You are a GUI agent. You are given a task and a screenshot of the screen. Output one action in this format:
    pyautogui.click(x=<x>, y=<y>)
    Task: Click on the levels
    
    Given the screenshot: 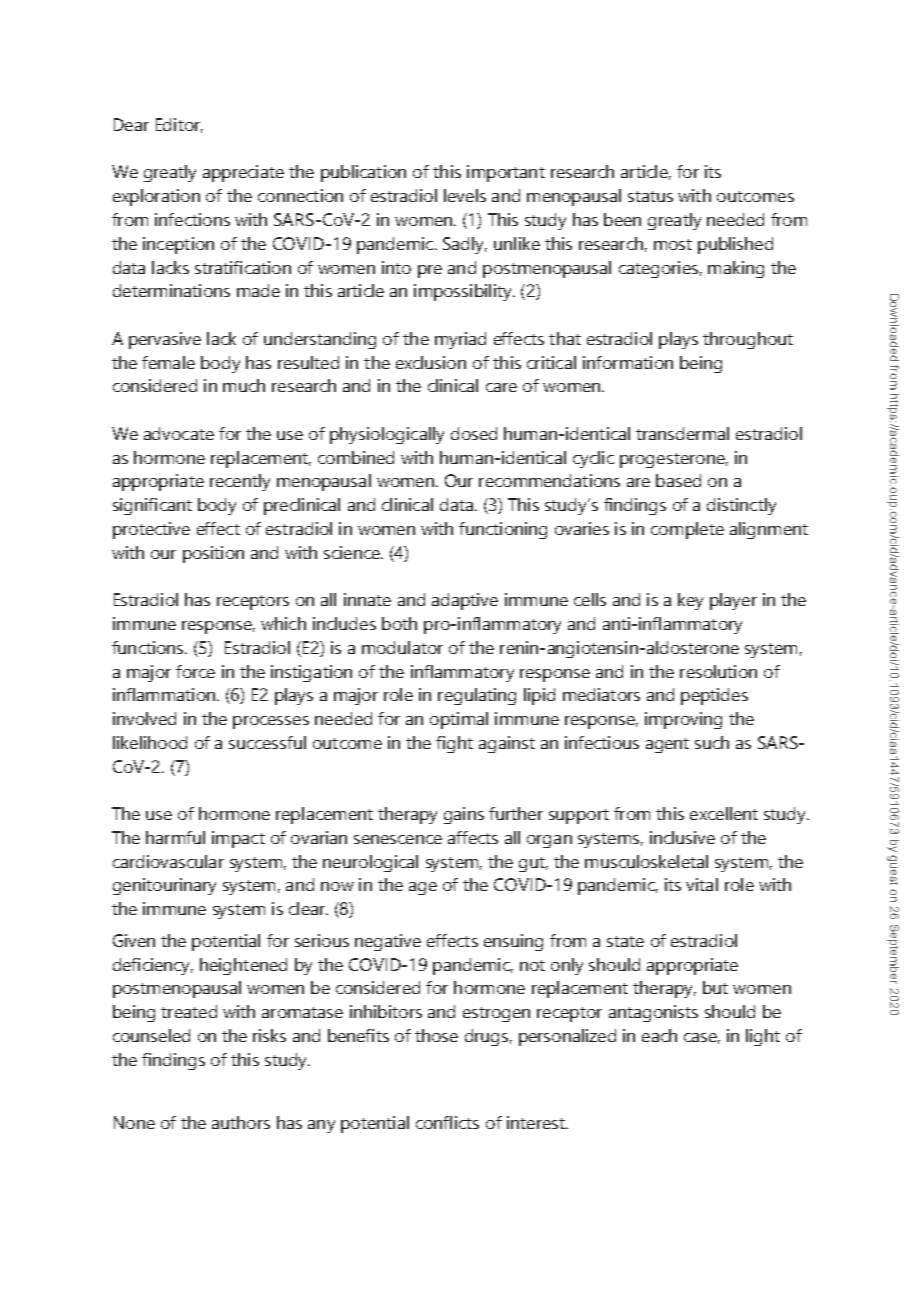 What is the action you would take?
    pyautogui.click(x=465, y=195)
